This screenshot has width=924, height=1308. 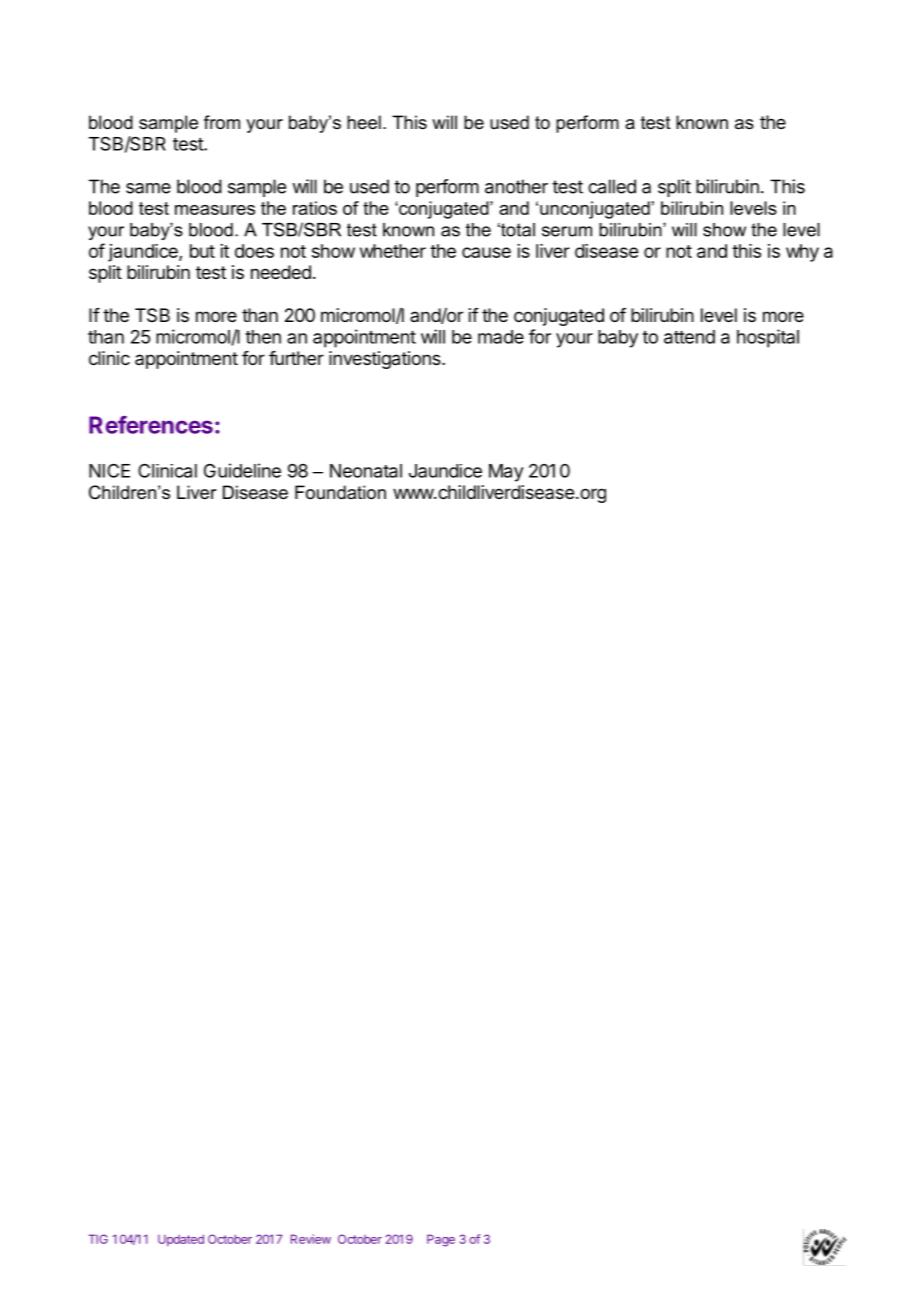 What do you see at coordinates (311, 1239) in the screenshot?
I see `Review` at bounding box center [311, 1239].
